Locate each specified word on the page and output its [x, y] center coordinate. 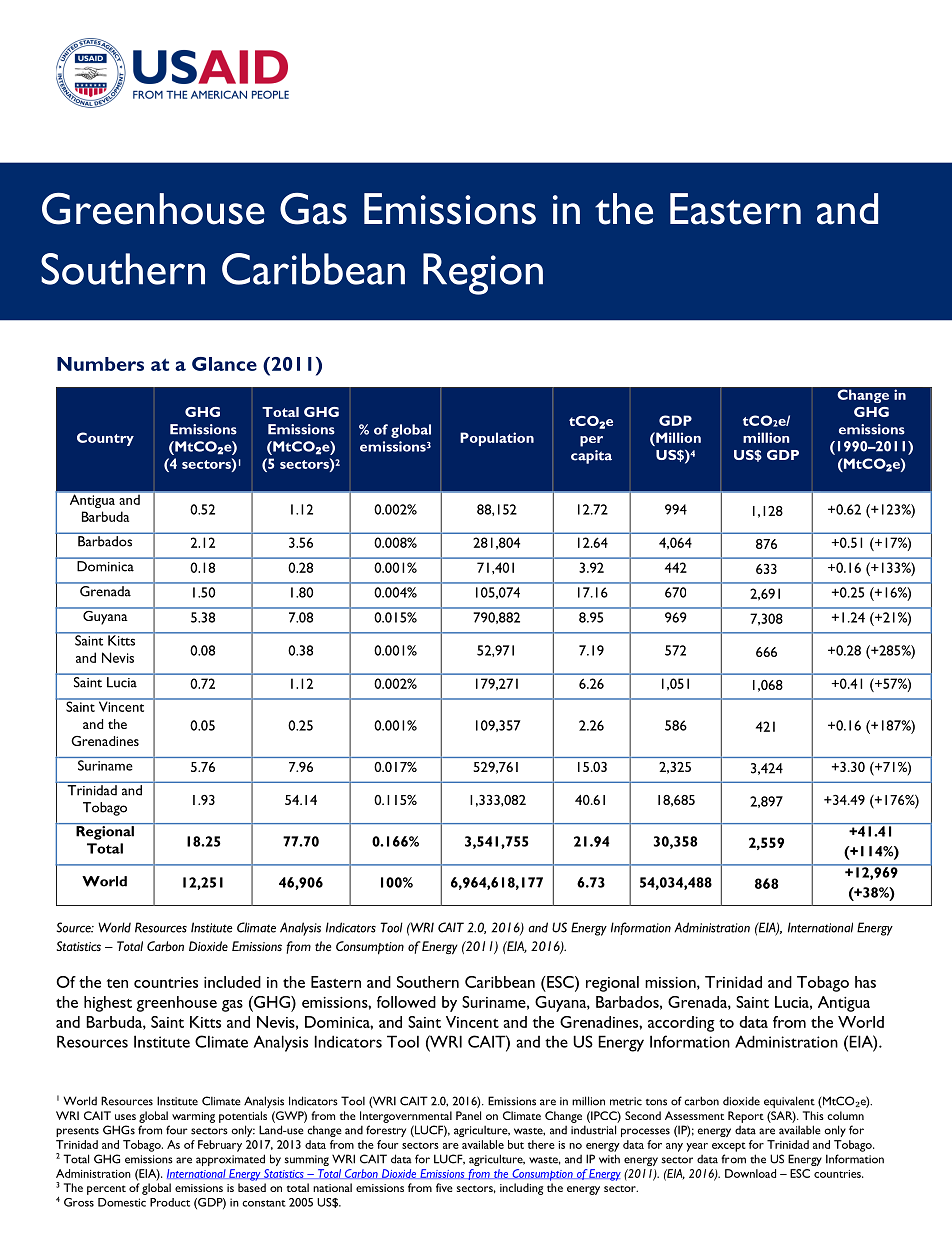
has [865, 982]
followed [406, 1002]
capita [591, 457]
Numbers [100, 364]
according [681, 1024]
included [232, 982]
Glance [224, 364]
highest [108, 1004]
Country [105, 439]
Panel [468, 1115]
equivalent [789, 1102]
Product [170, 1202]
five [444, 1187]
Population [497, 439]
